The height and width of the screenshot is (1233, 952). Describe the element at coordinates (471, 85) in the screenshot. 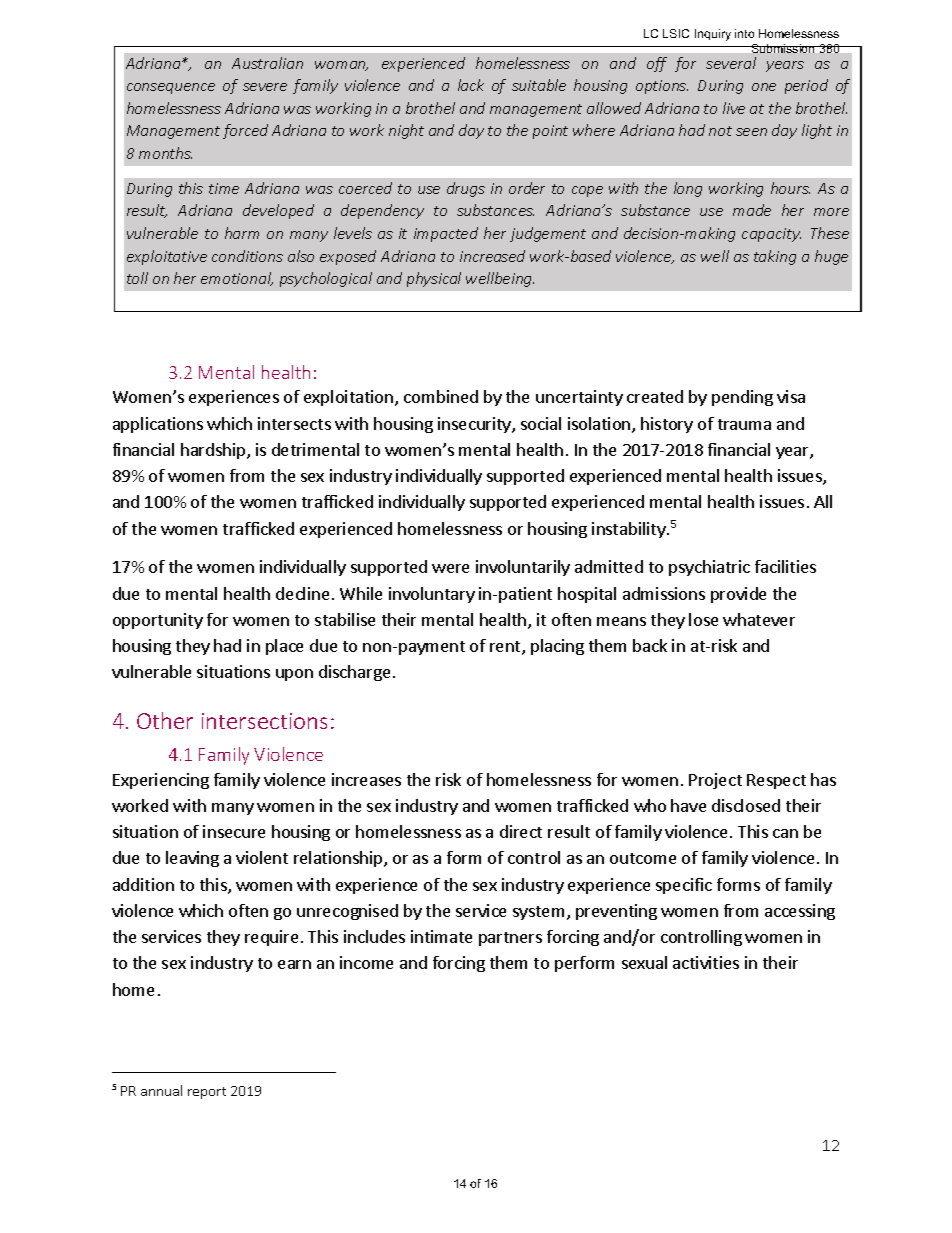

I see `lack` at that location.
